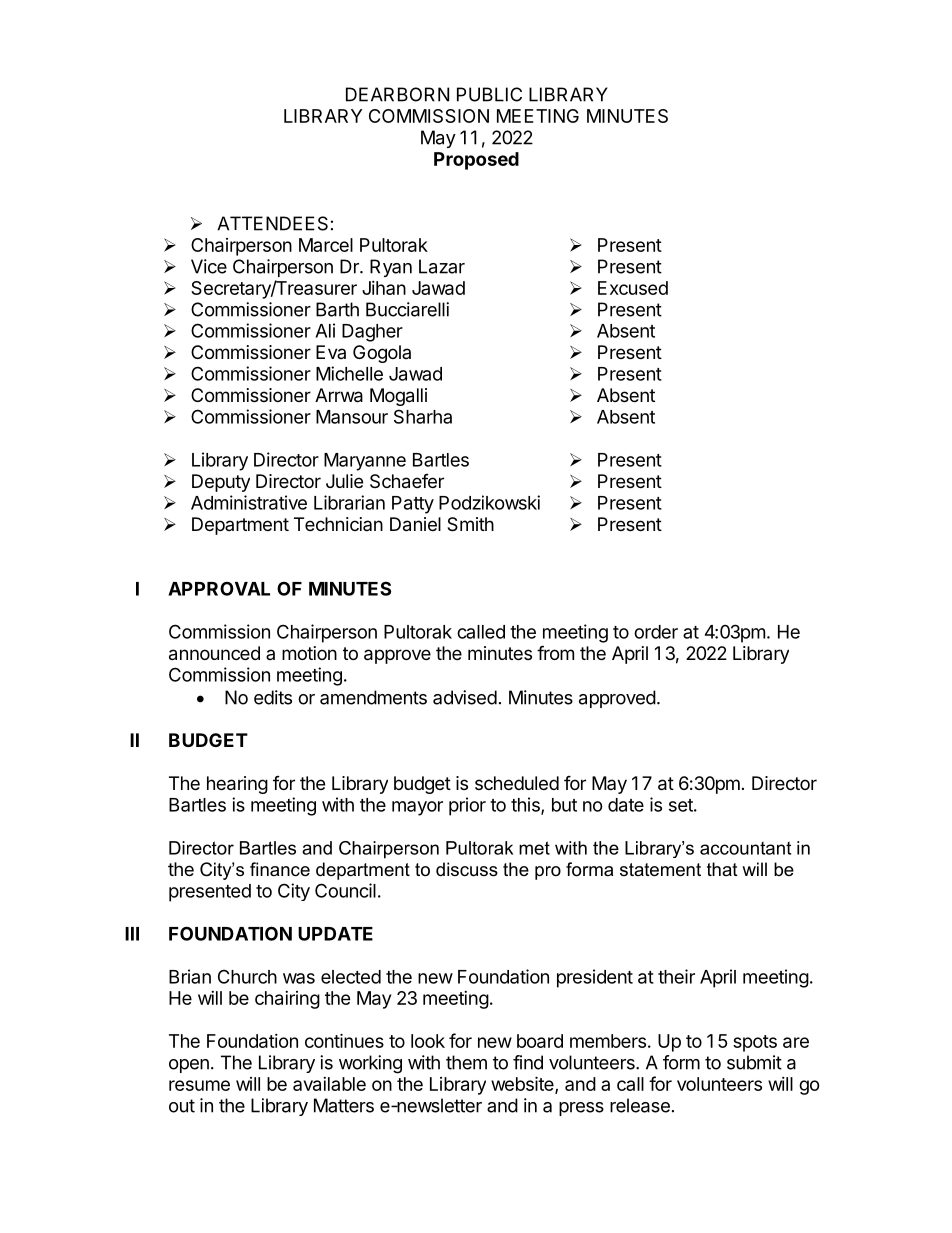  Describe the element at coordinates (466, 1062) in the image. I see `them` at that location.
